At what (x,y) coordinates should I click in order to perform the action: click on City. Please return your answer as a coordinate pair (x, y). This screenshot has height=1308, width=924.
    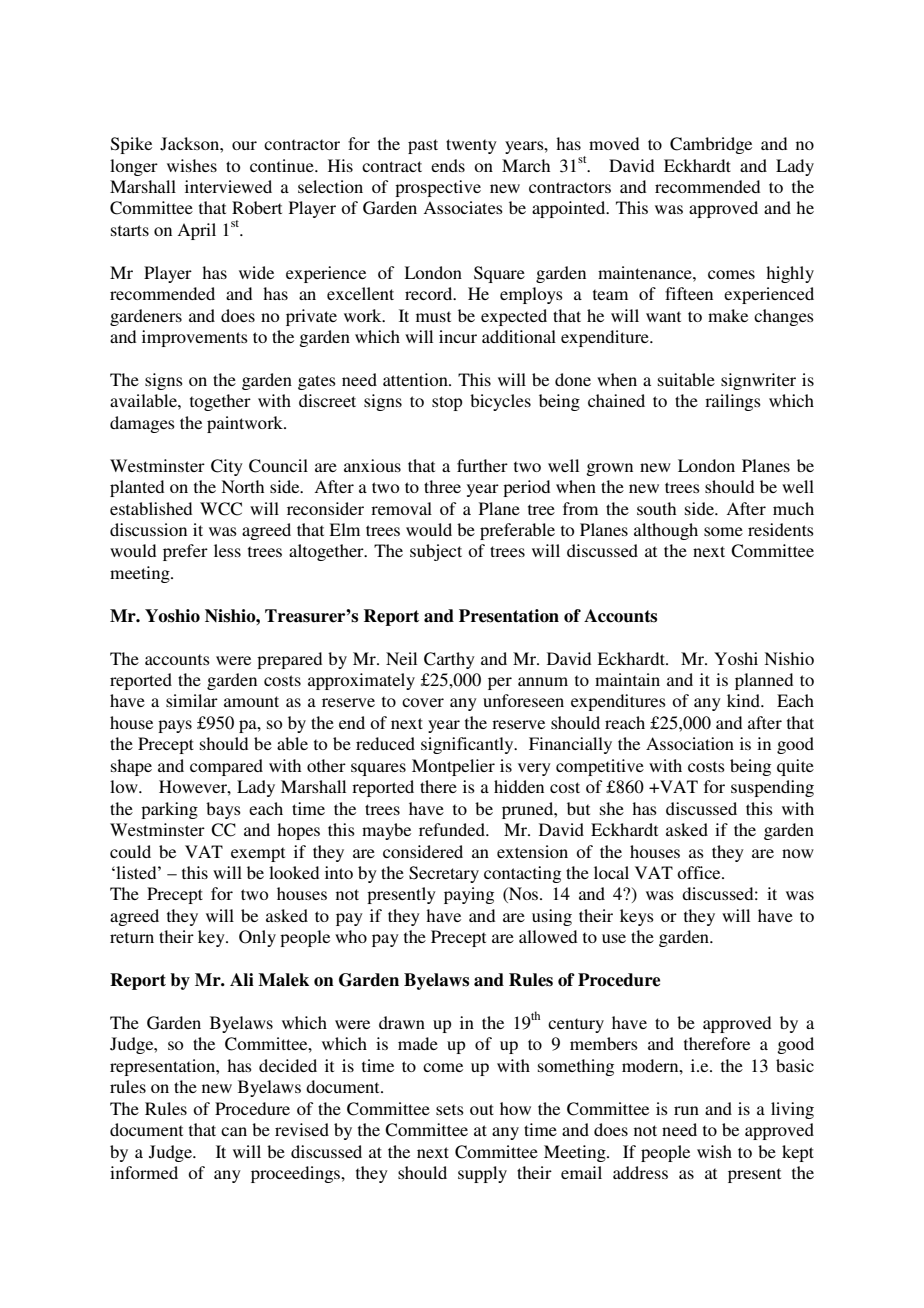
    Looking at the image, I should click on (227, 467).
